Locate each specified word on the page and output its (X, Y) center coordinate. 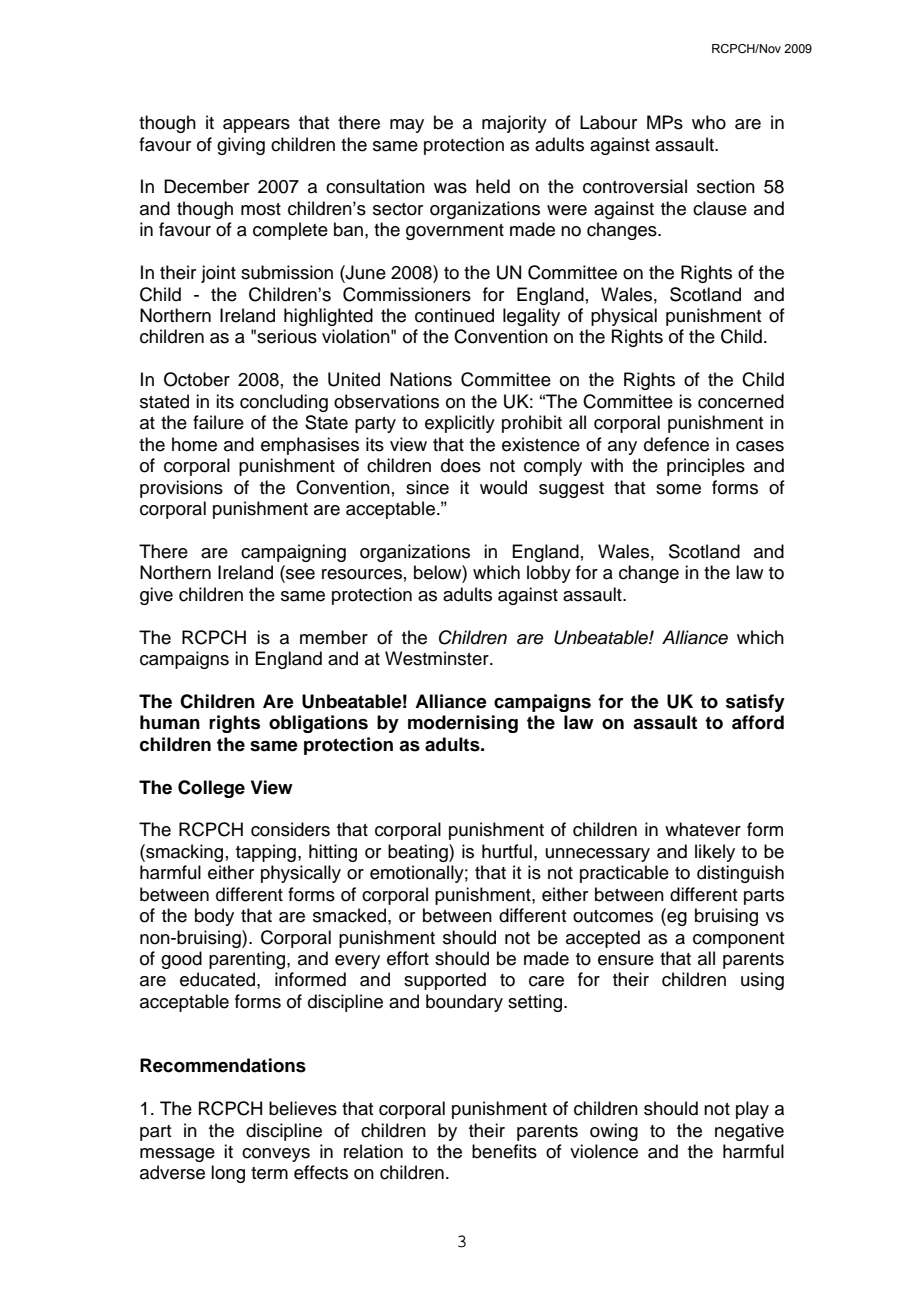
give (156, 596)
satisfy (755, 703)
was (450, 188)
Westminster (438, 658)
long (228, 1174)
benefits (504, 1151)
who (709, 122)
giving (241, 146)
